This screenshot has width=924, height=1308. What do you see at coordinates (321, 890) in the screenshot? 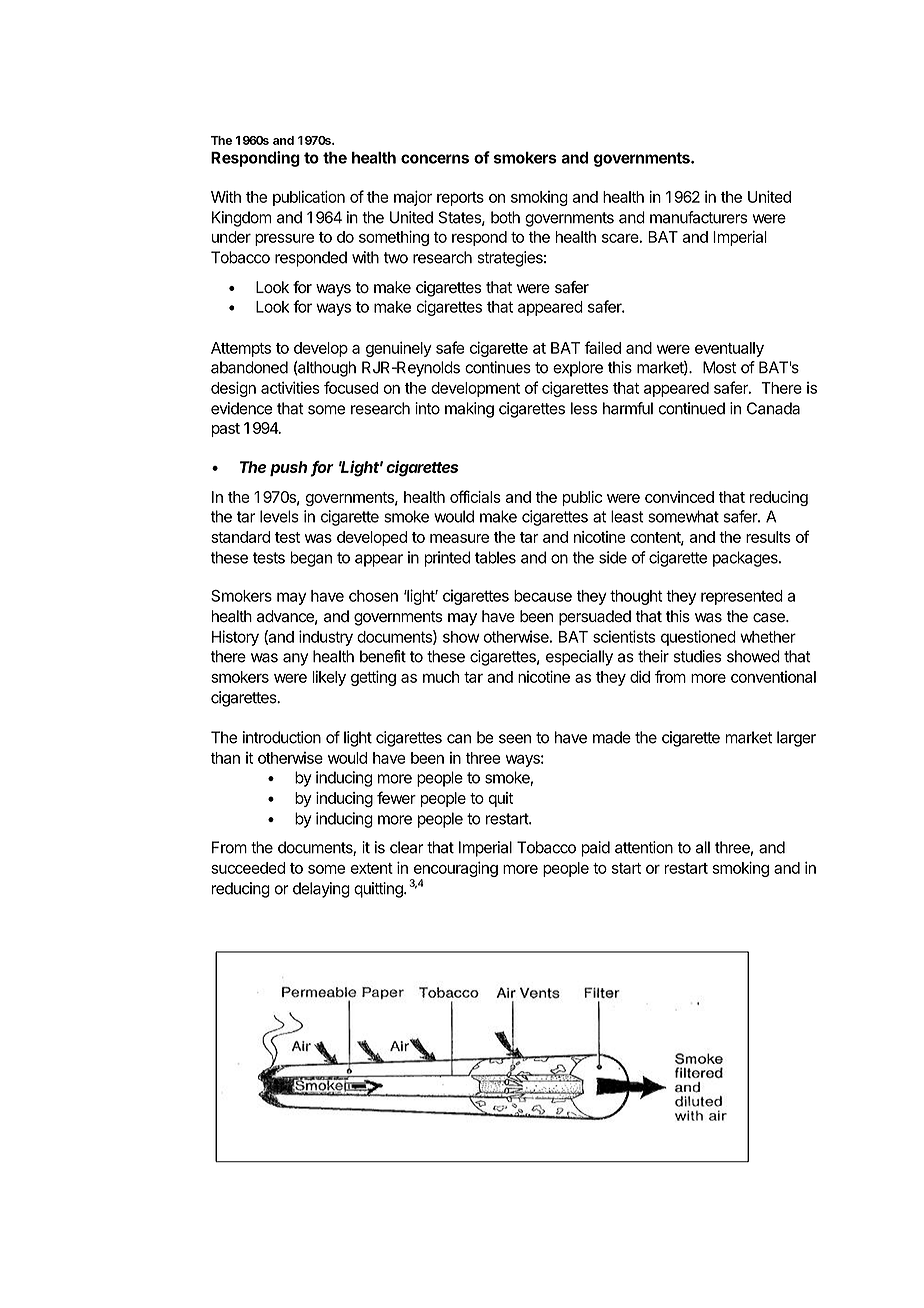
I see `delaying` at bounding box center [321, 890].
